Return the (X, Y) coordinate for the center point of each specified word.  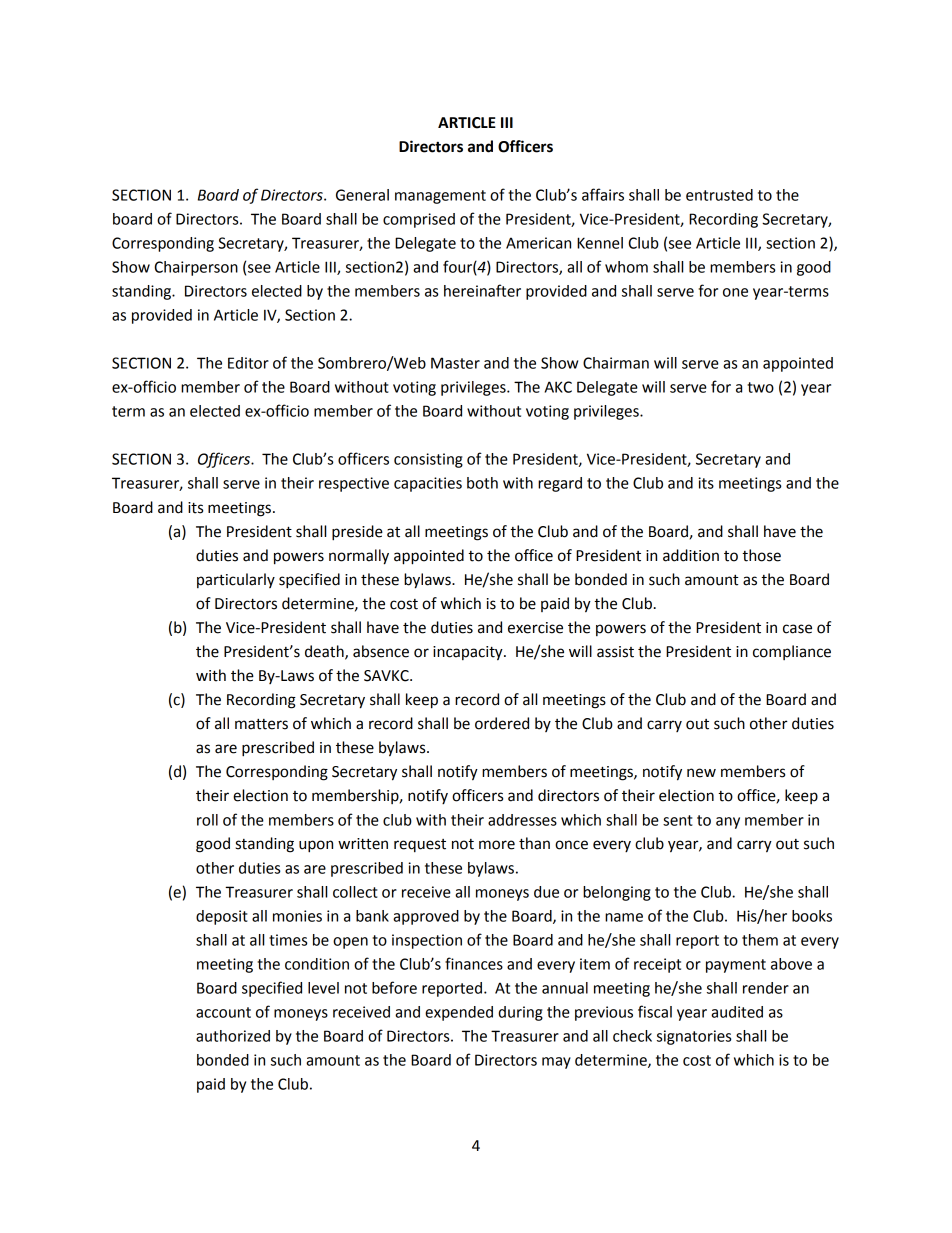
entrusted (719, 195)
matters (261, 724)
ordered (502, 723)
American (538, 243)
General (362, 195)
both (482, 483)
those (761, 555)
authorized (233, 1036)
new (701, 773)
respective (354, 484)
